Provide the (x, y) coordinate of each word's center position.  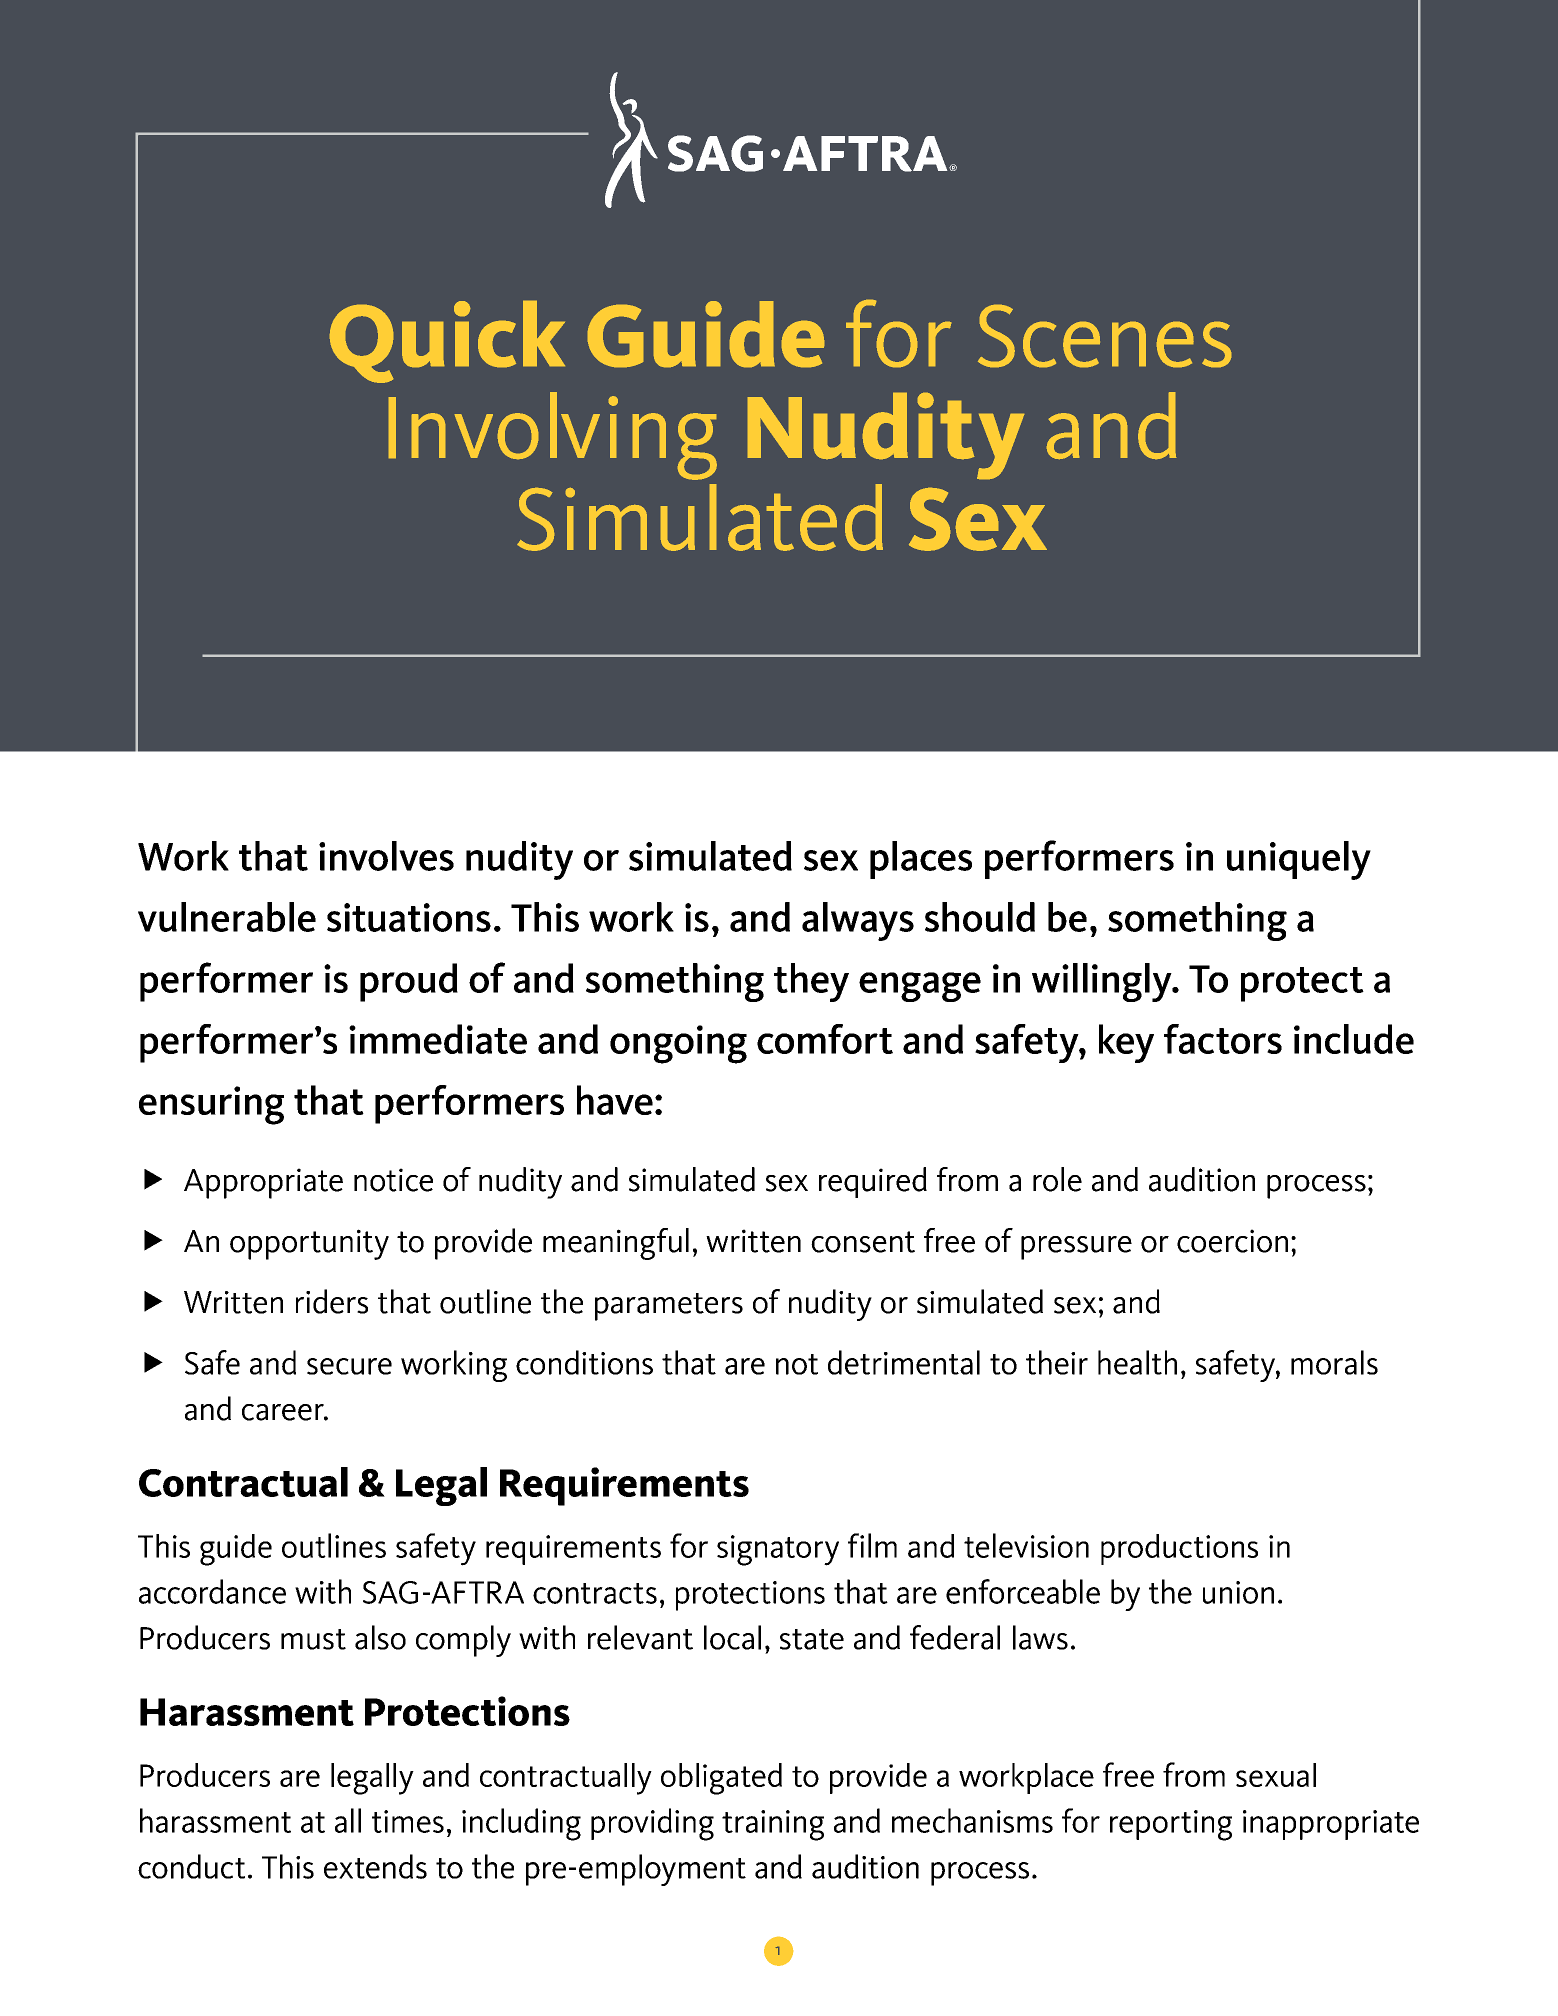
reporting (1171, 1825)
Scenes (1104, 336)
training (773, 1825)
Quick (447, 342)
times (408, 1821)
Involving (553, 436)
